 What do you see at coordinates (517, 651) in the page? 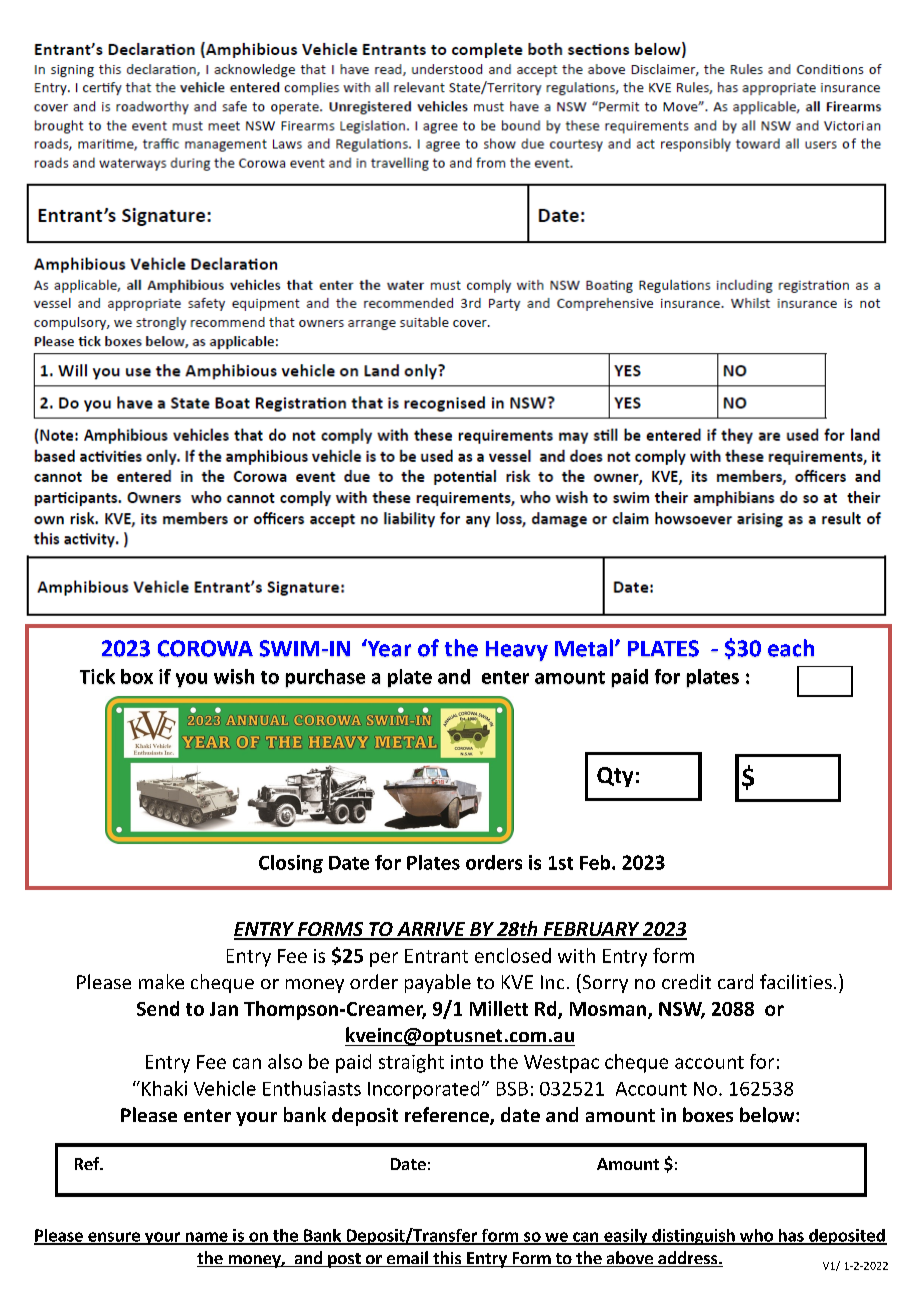
I see `Heavy` at bounding box center [517, 651].
